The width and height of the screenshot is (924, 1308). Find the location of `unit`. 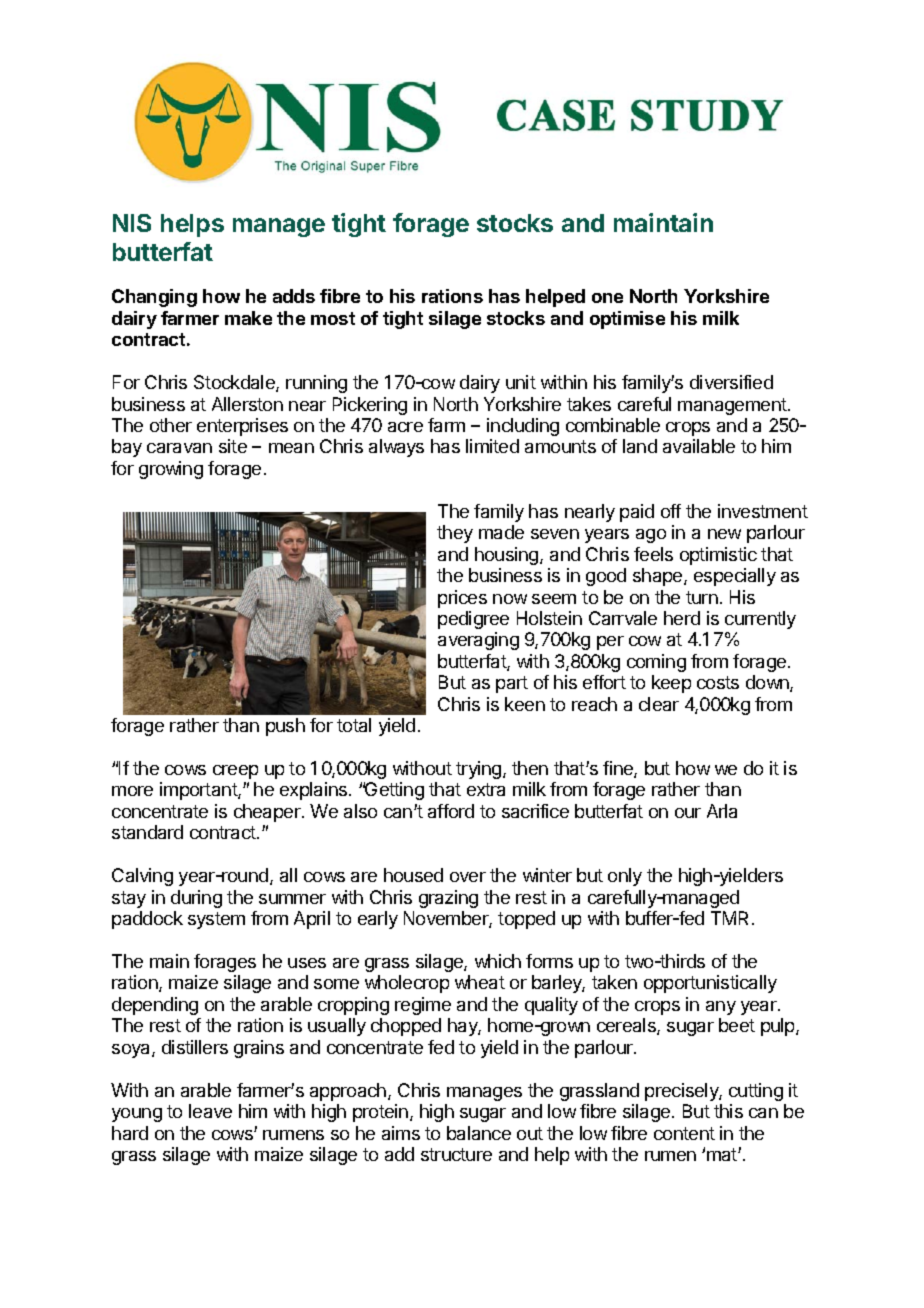

unit is located at coordinates (521, 382).
